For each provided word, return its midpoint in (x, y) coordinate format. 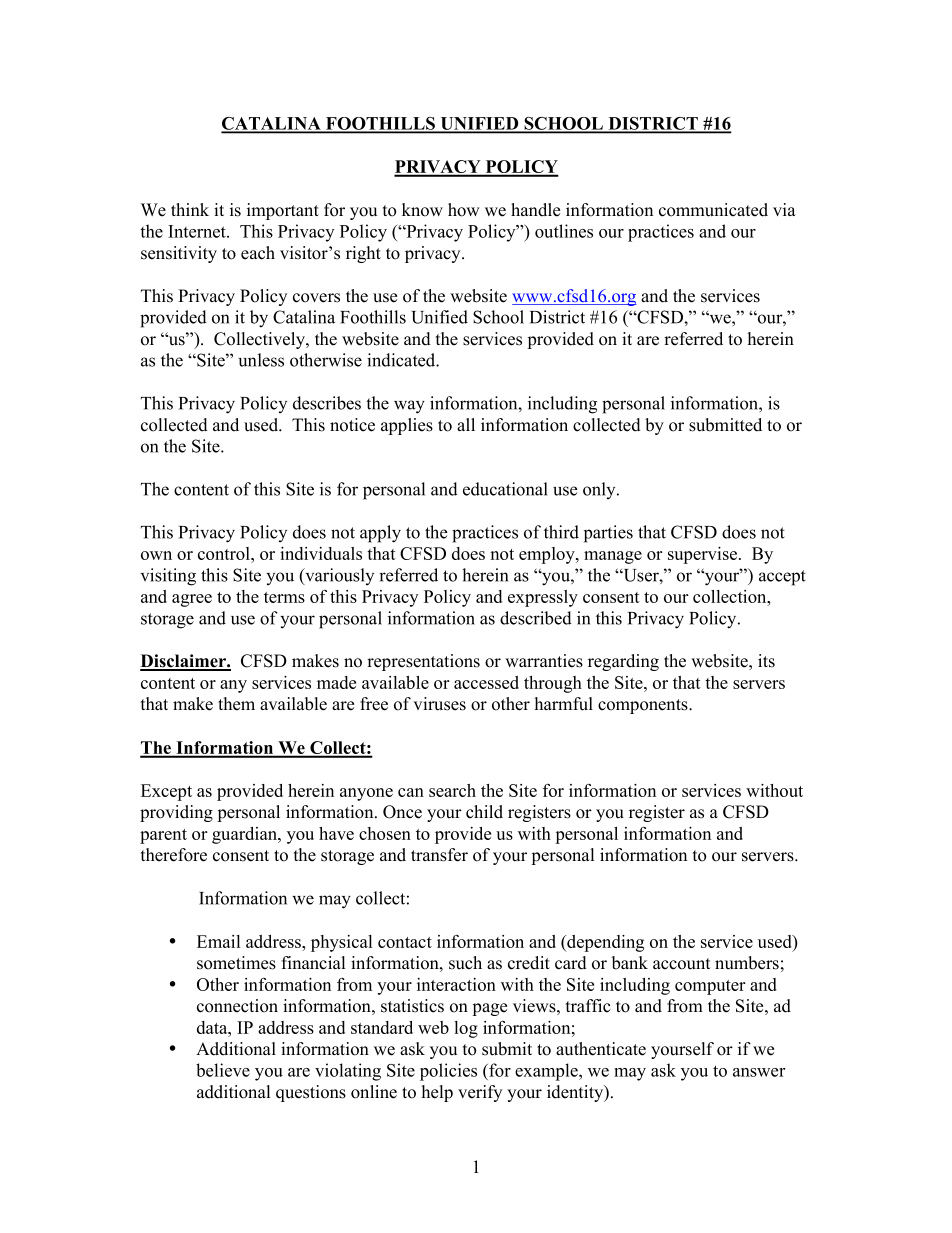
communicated (713, 210)
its (766, 661)
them (236, 704)
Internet (198, 231)
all (466, 424)
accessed (486, 682)
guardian (246, 835)
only (600, 490)
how (464, 210)
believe (223, 1070)
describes (327, 403)
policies (448, 1072)
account (682, 964)
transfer (439, 855)
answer (759, 1072)
